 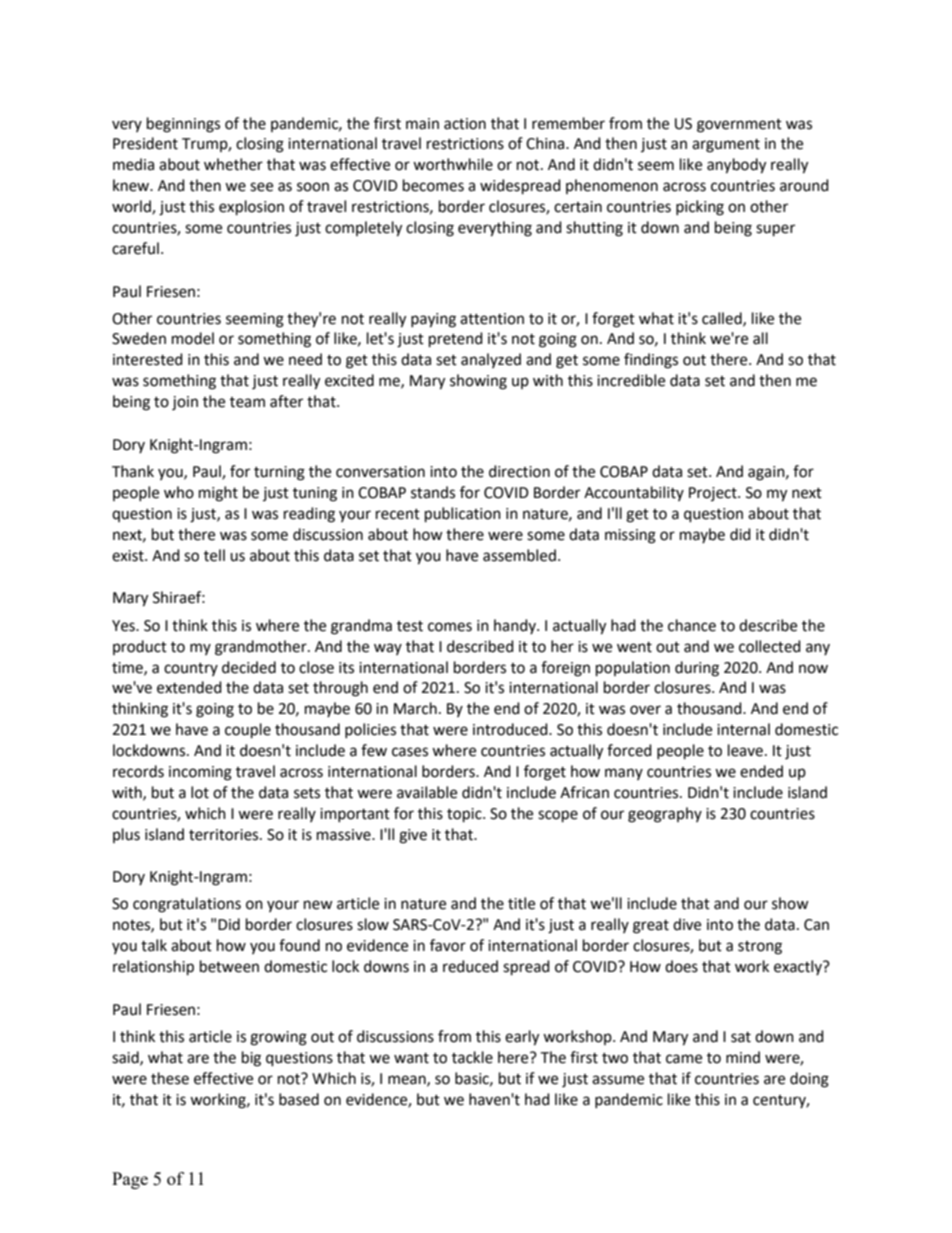 I want to click on doing, so click(x=809, y=1080).
